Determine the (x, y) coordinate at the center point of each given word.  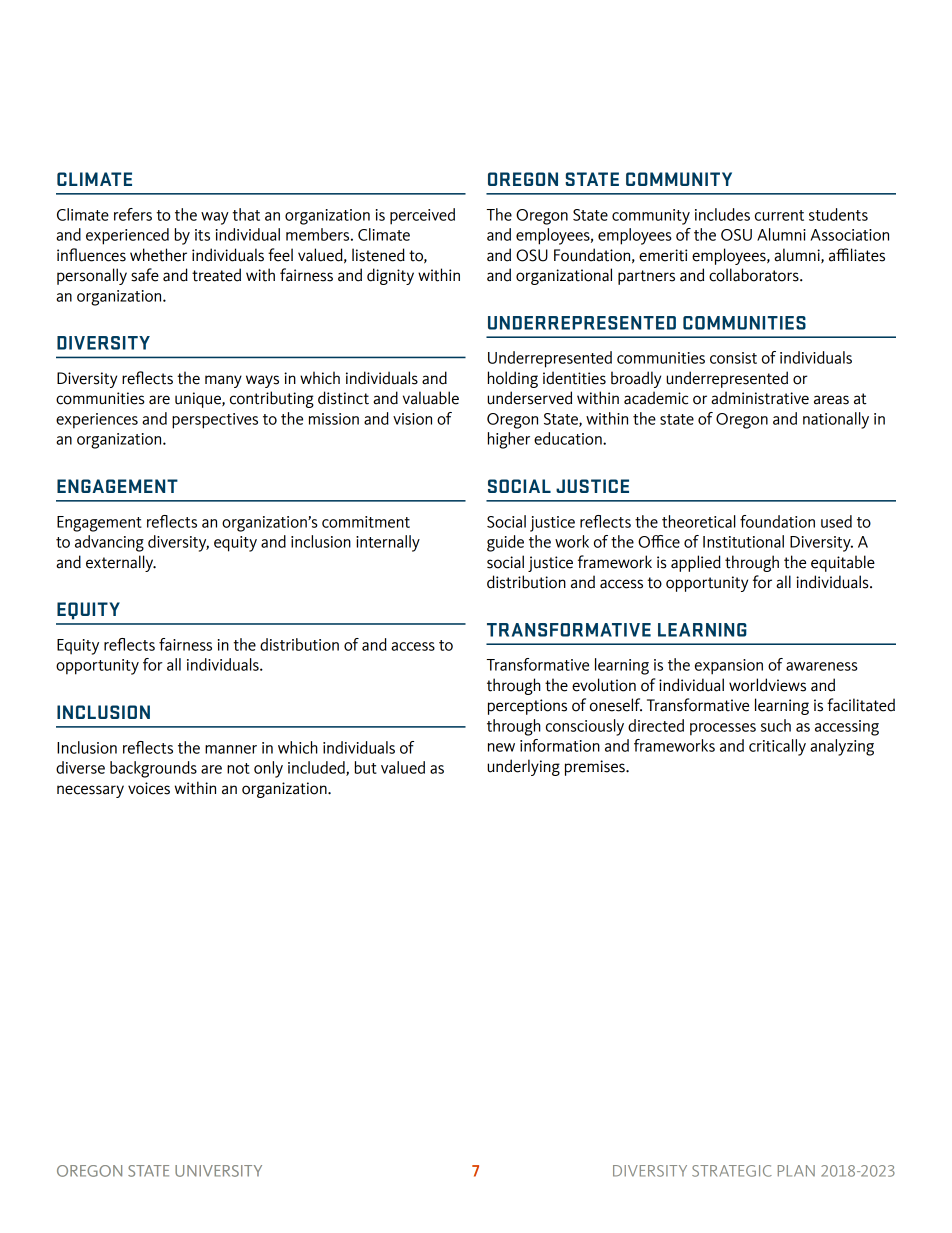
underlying (523, 767)
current (779, 215)
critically (777, 747)
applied (696, 563)
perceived (422, 216)
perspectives (215, 421)
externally (121, 563)
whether (158, 255)
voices (149, 788)
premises (596, 768)
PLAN (796, 1171)
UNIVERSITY (218, 1171)
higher (509, 440)
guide (505, 543)
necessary (90, 791)
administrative (760, 398)
